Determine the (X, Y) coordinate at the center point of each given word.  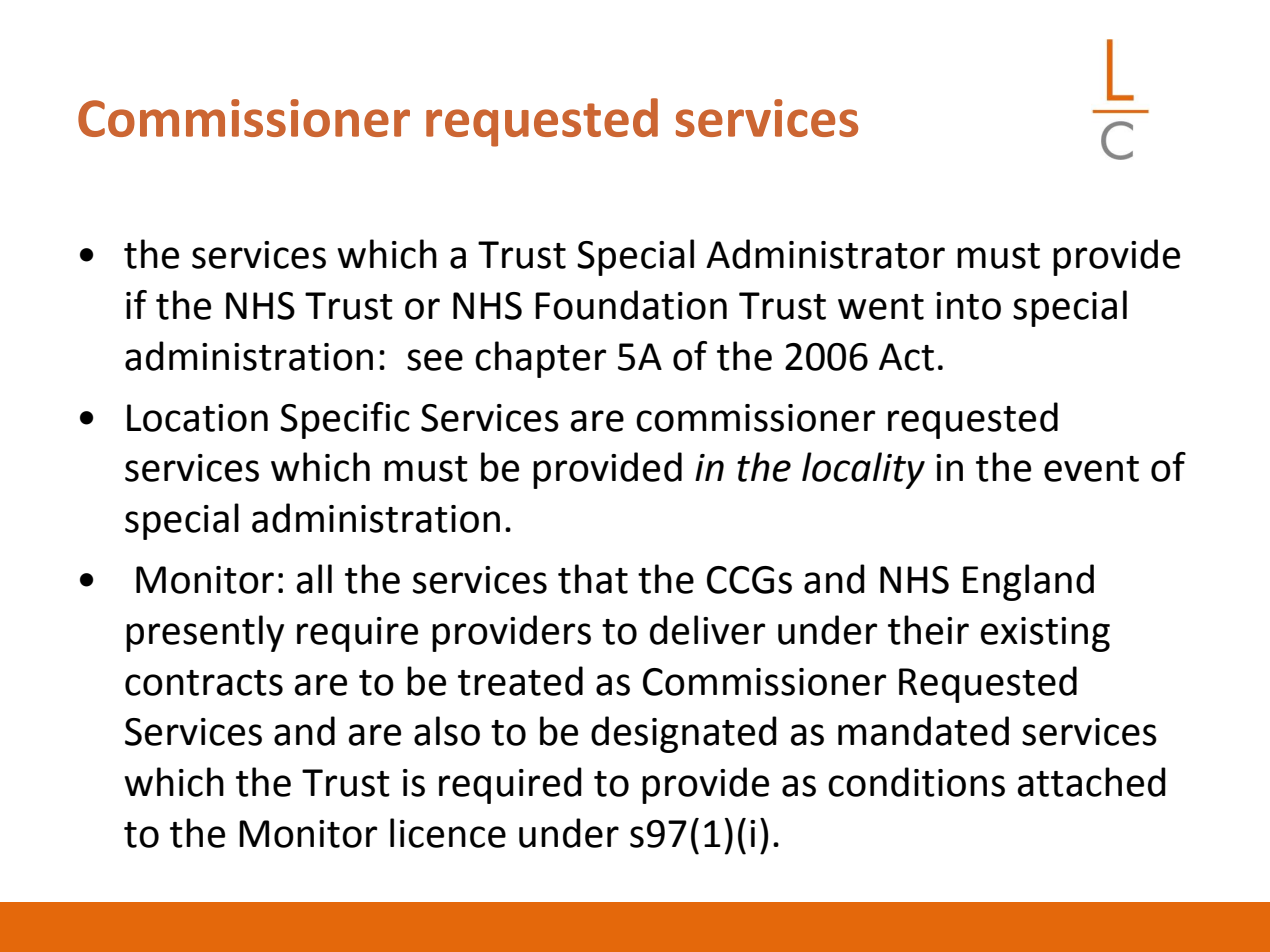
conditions (916, 782)
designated (684, 734)
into (968, 306)
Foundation (631, 305)
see (435, 360)
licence (448, 833)
